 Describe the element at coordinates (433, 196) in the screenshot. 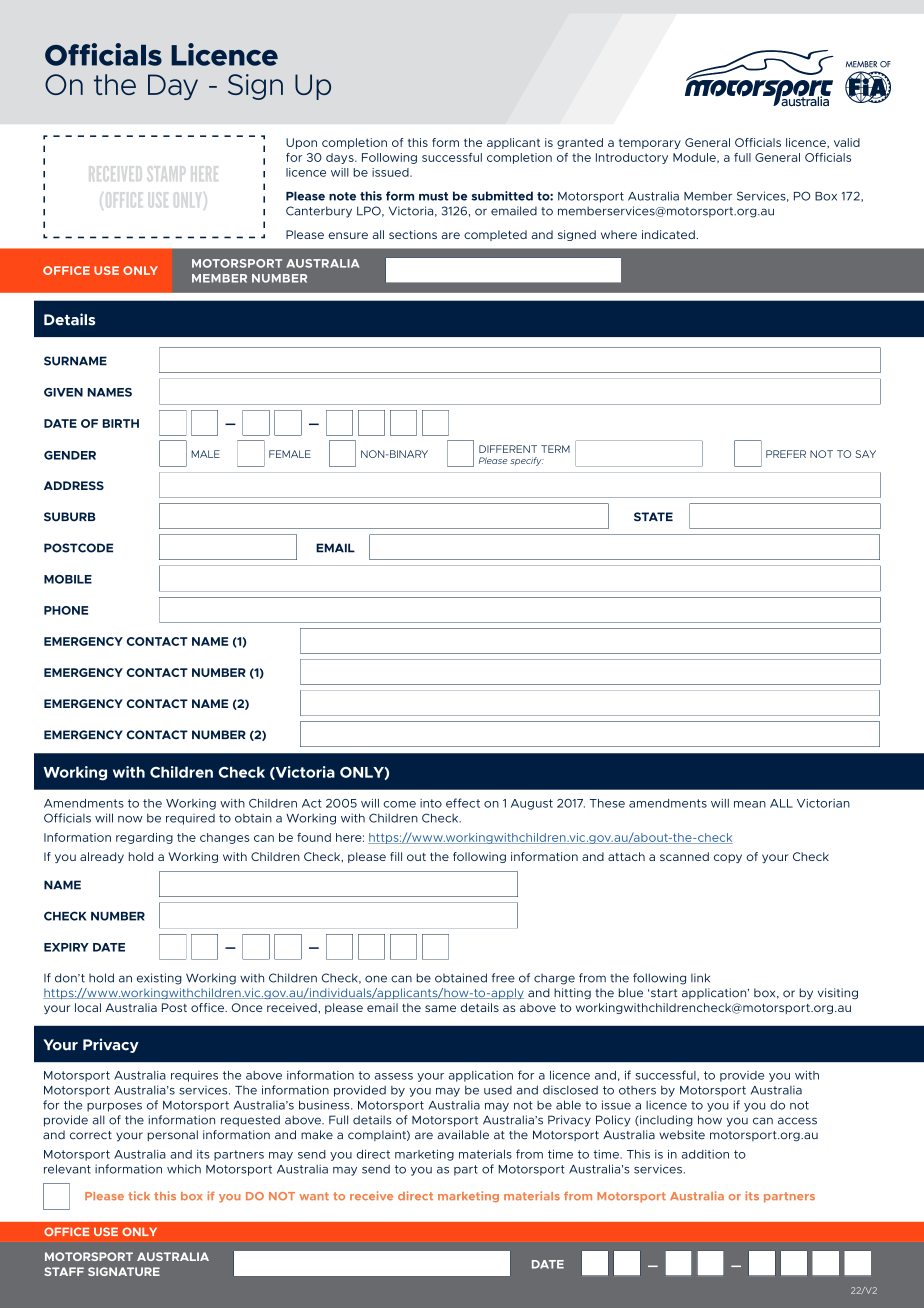

I see `must` at that location.
